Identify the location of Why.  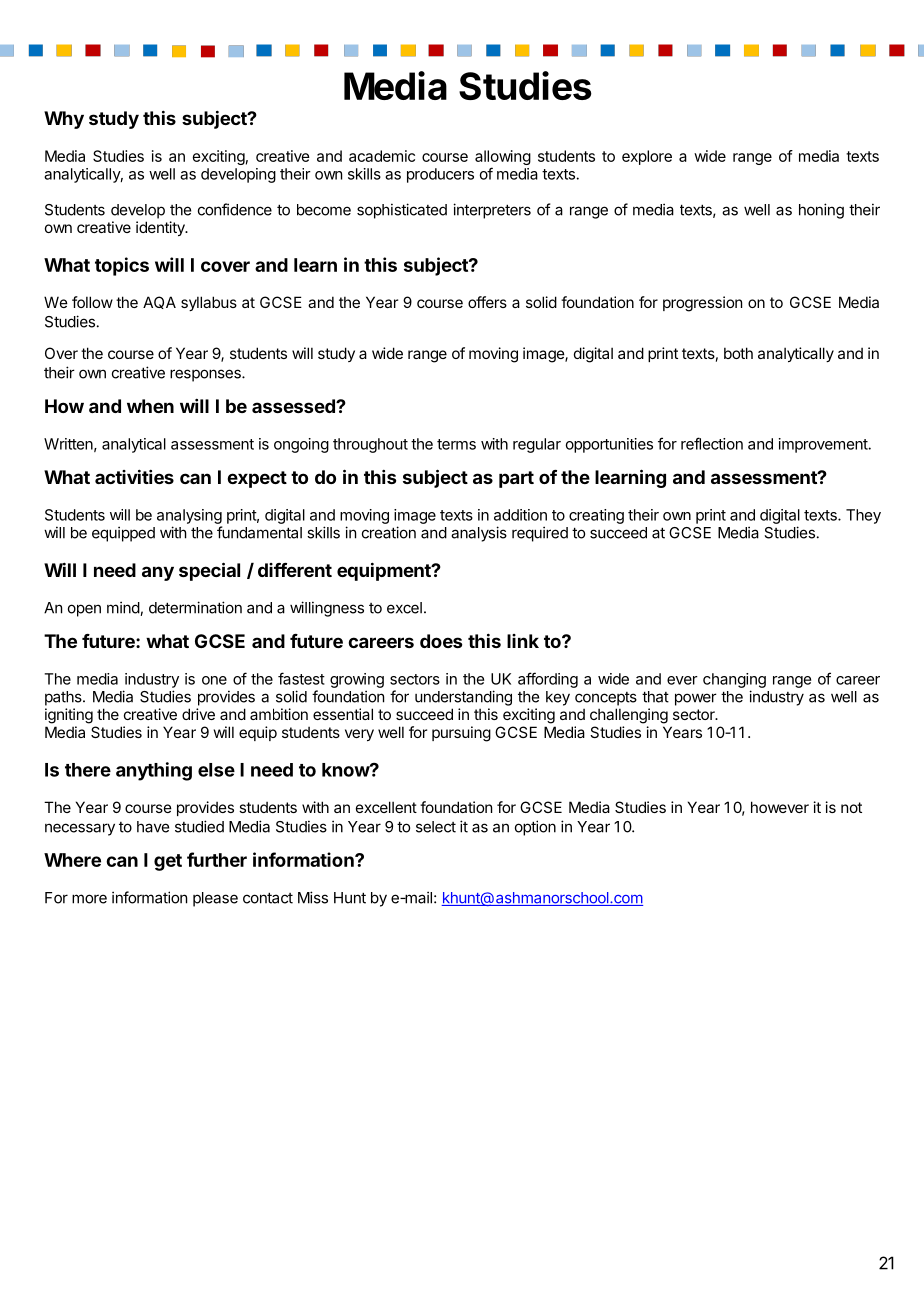
(64, 120).
